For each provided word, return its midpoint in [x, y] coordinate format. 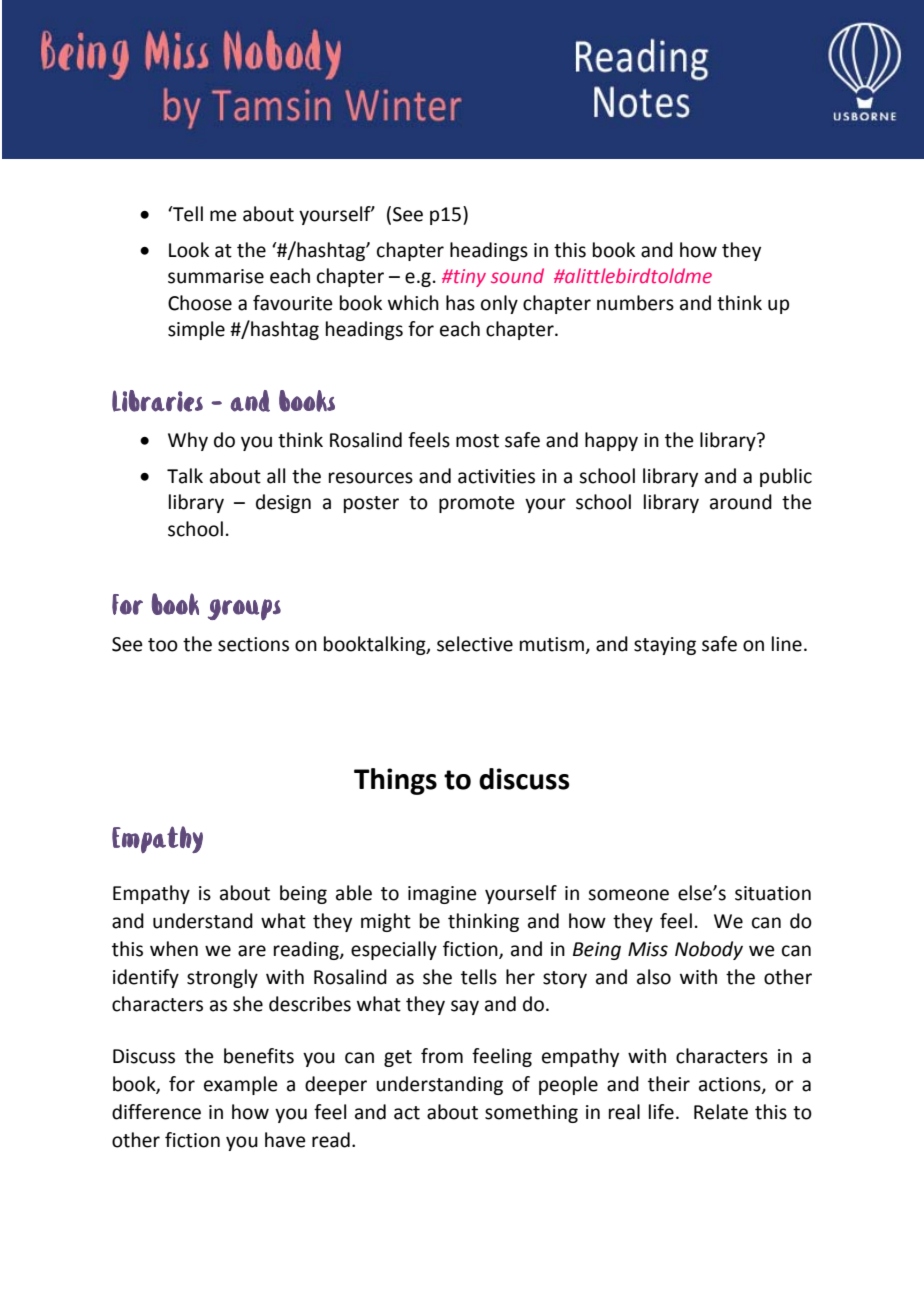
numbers [635, 303]
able [354, 893]
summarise [216, 276]
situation [773, 893]
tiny [469, 278]
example [241, 1085]
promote [477, 504]
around [741, 502]
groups [244, 609]
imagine [442, 895]
